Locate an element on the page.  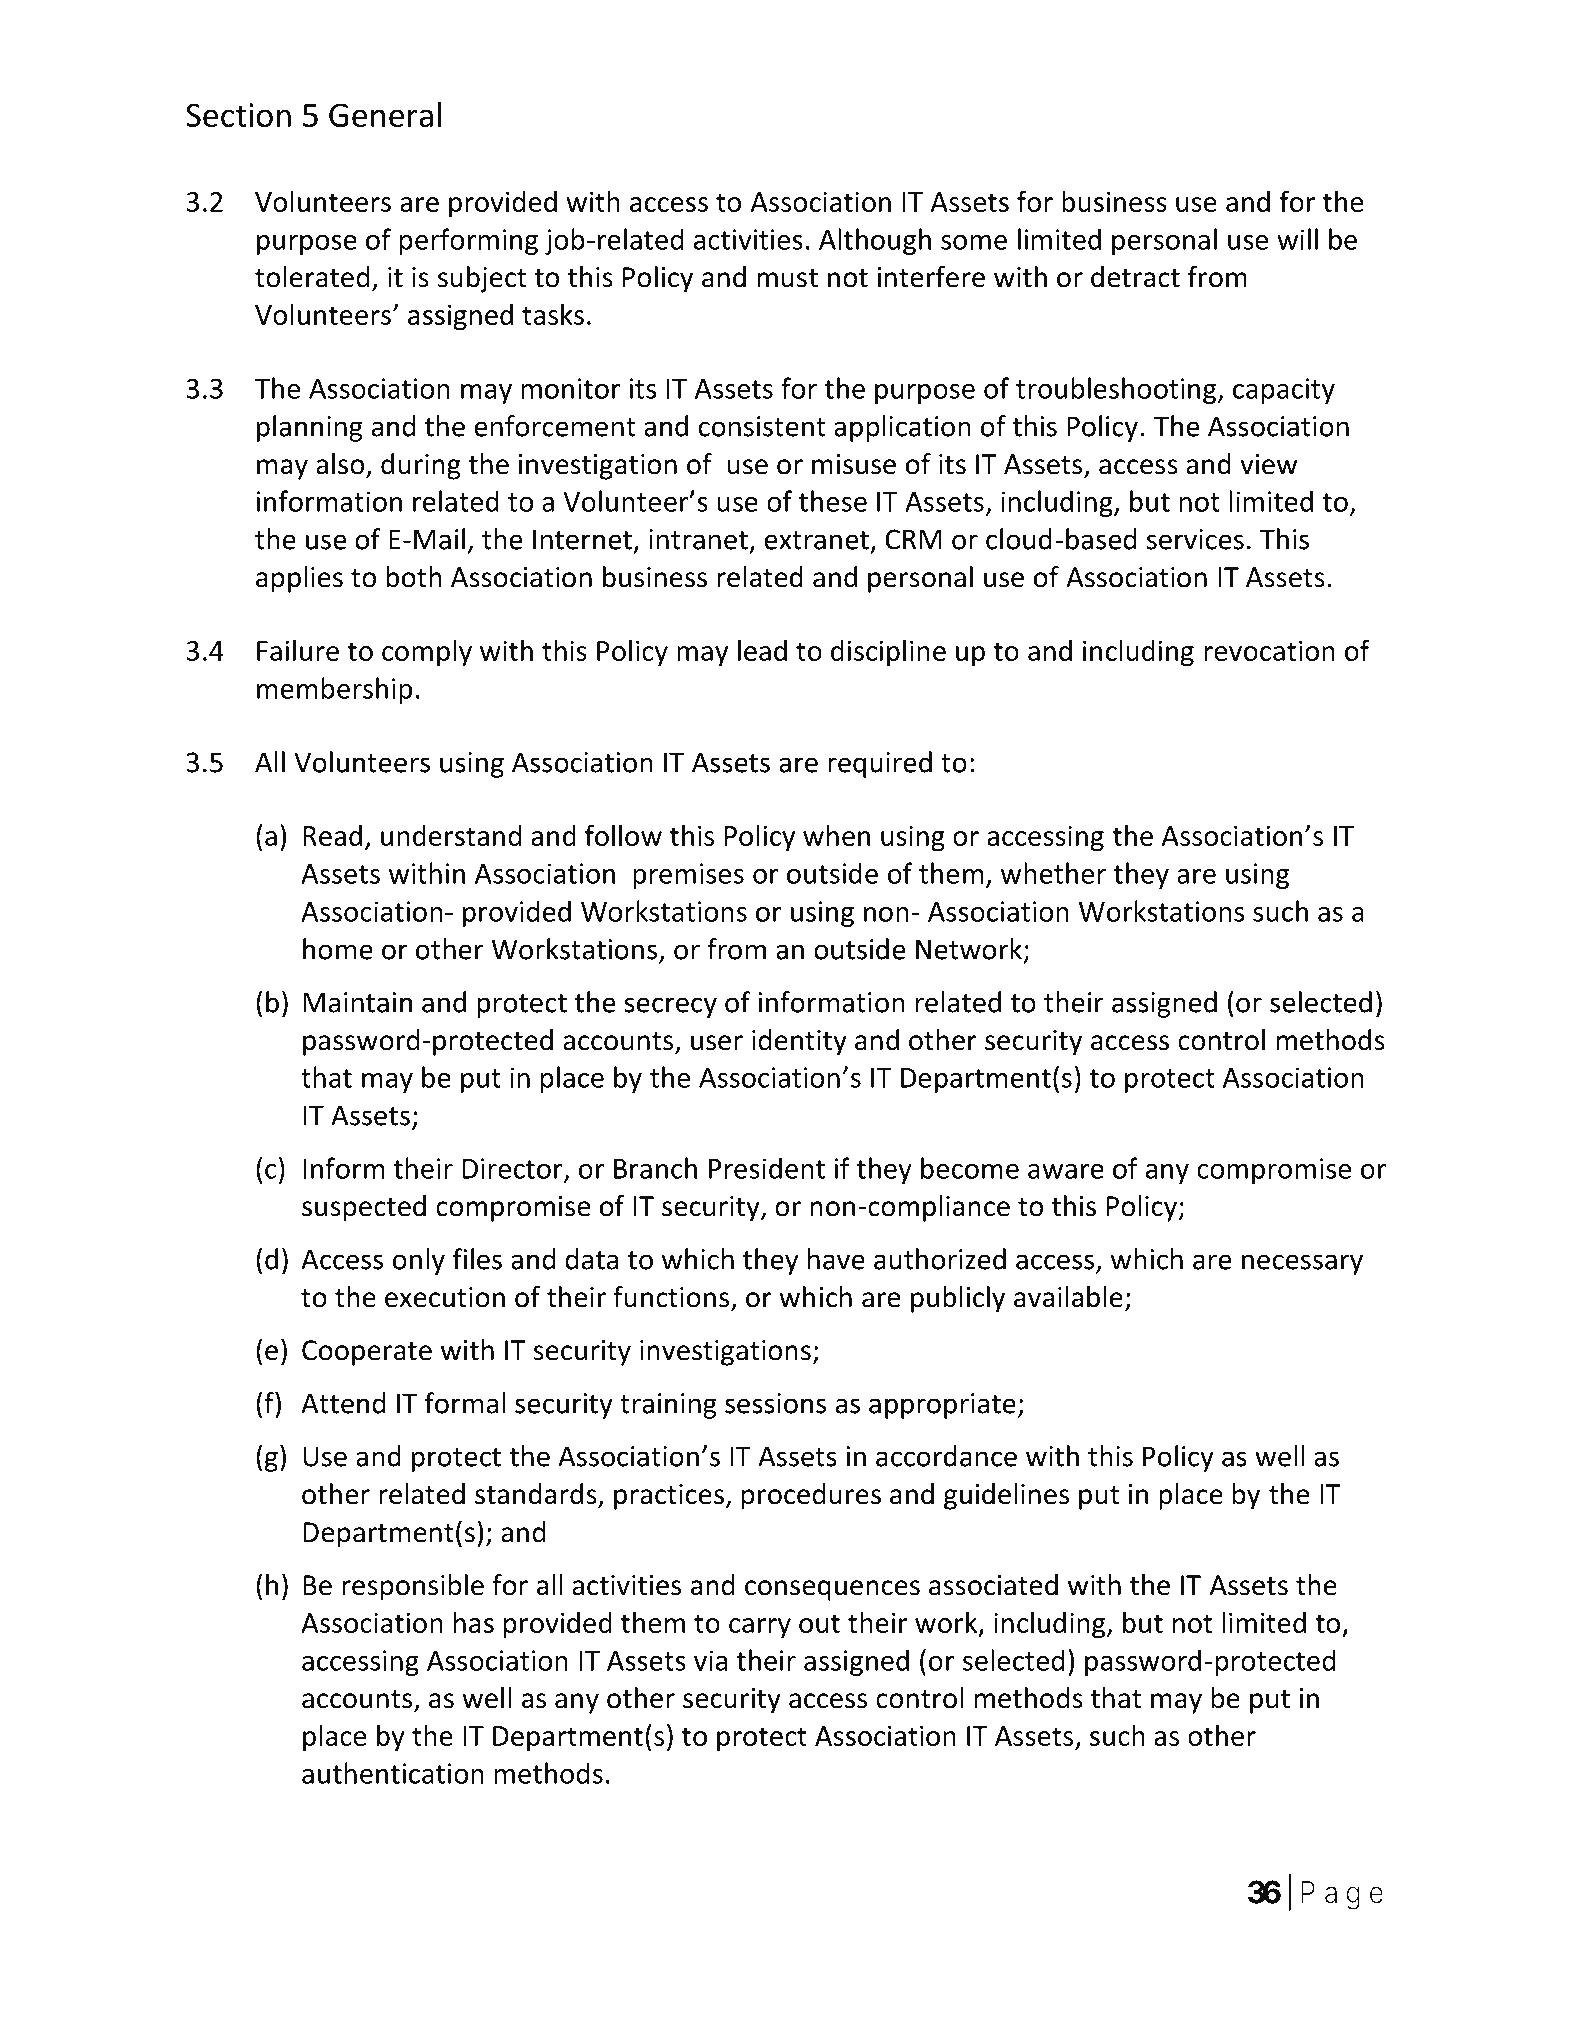
General is located at coordinates (385, 114).
